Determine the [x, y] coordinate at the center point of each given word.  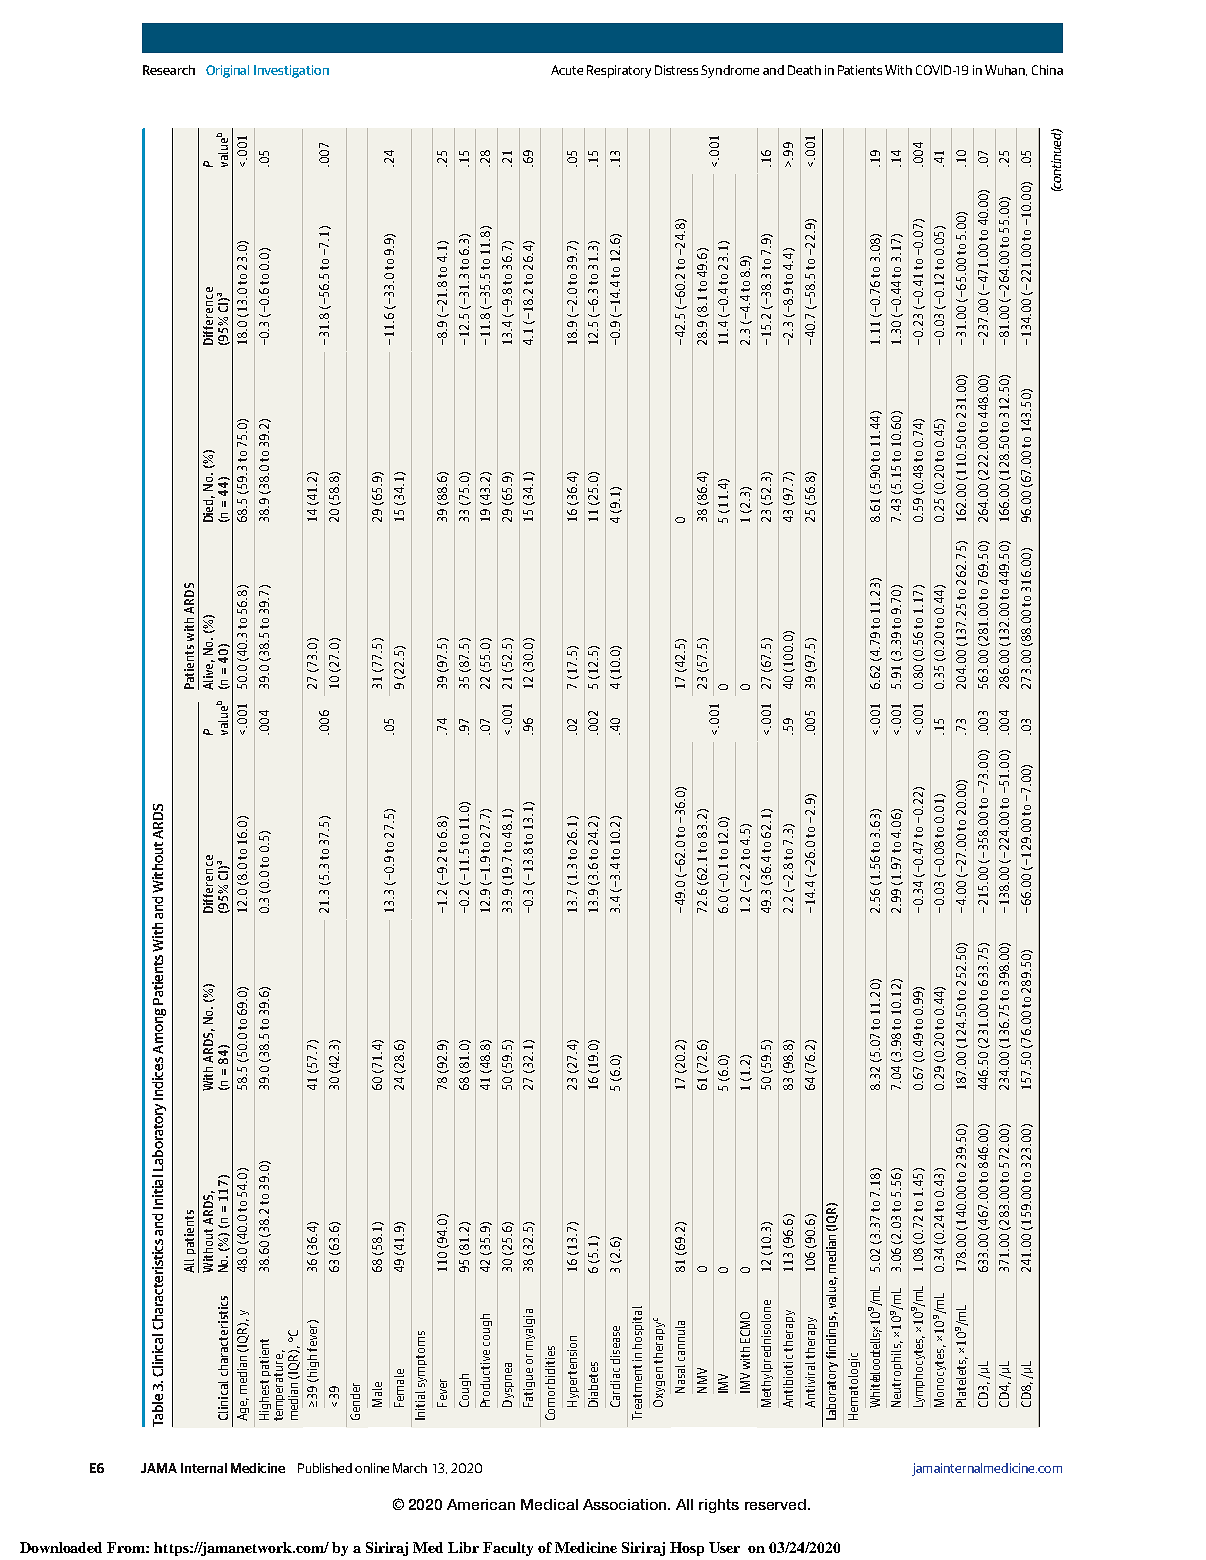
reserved [777, 1504]
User [724, 1547]
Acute [567, 70]
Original [227, 71]
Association [626, 1504]
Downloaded [61, 1547]
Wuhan [1006, 70]
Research [169, 70]
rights [719, 1506]
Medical [549, 1504]
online [372, 1468]
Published [325, 1468]
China [1047, 70]
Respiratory [619, 71]
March [410, 1468]
